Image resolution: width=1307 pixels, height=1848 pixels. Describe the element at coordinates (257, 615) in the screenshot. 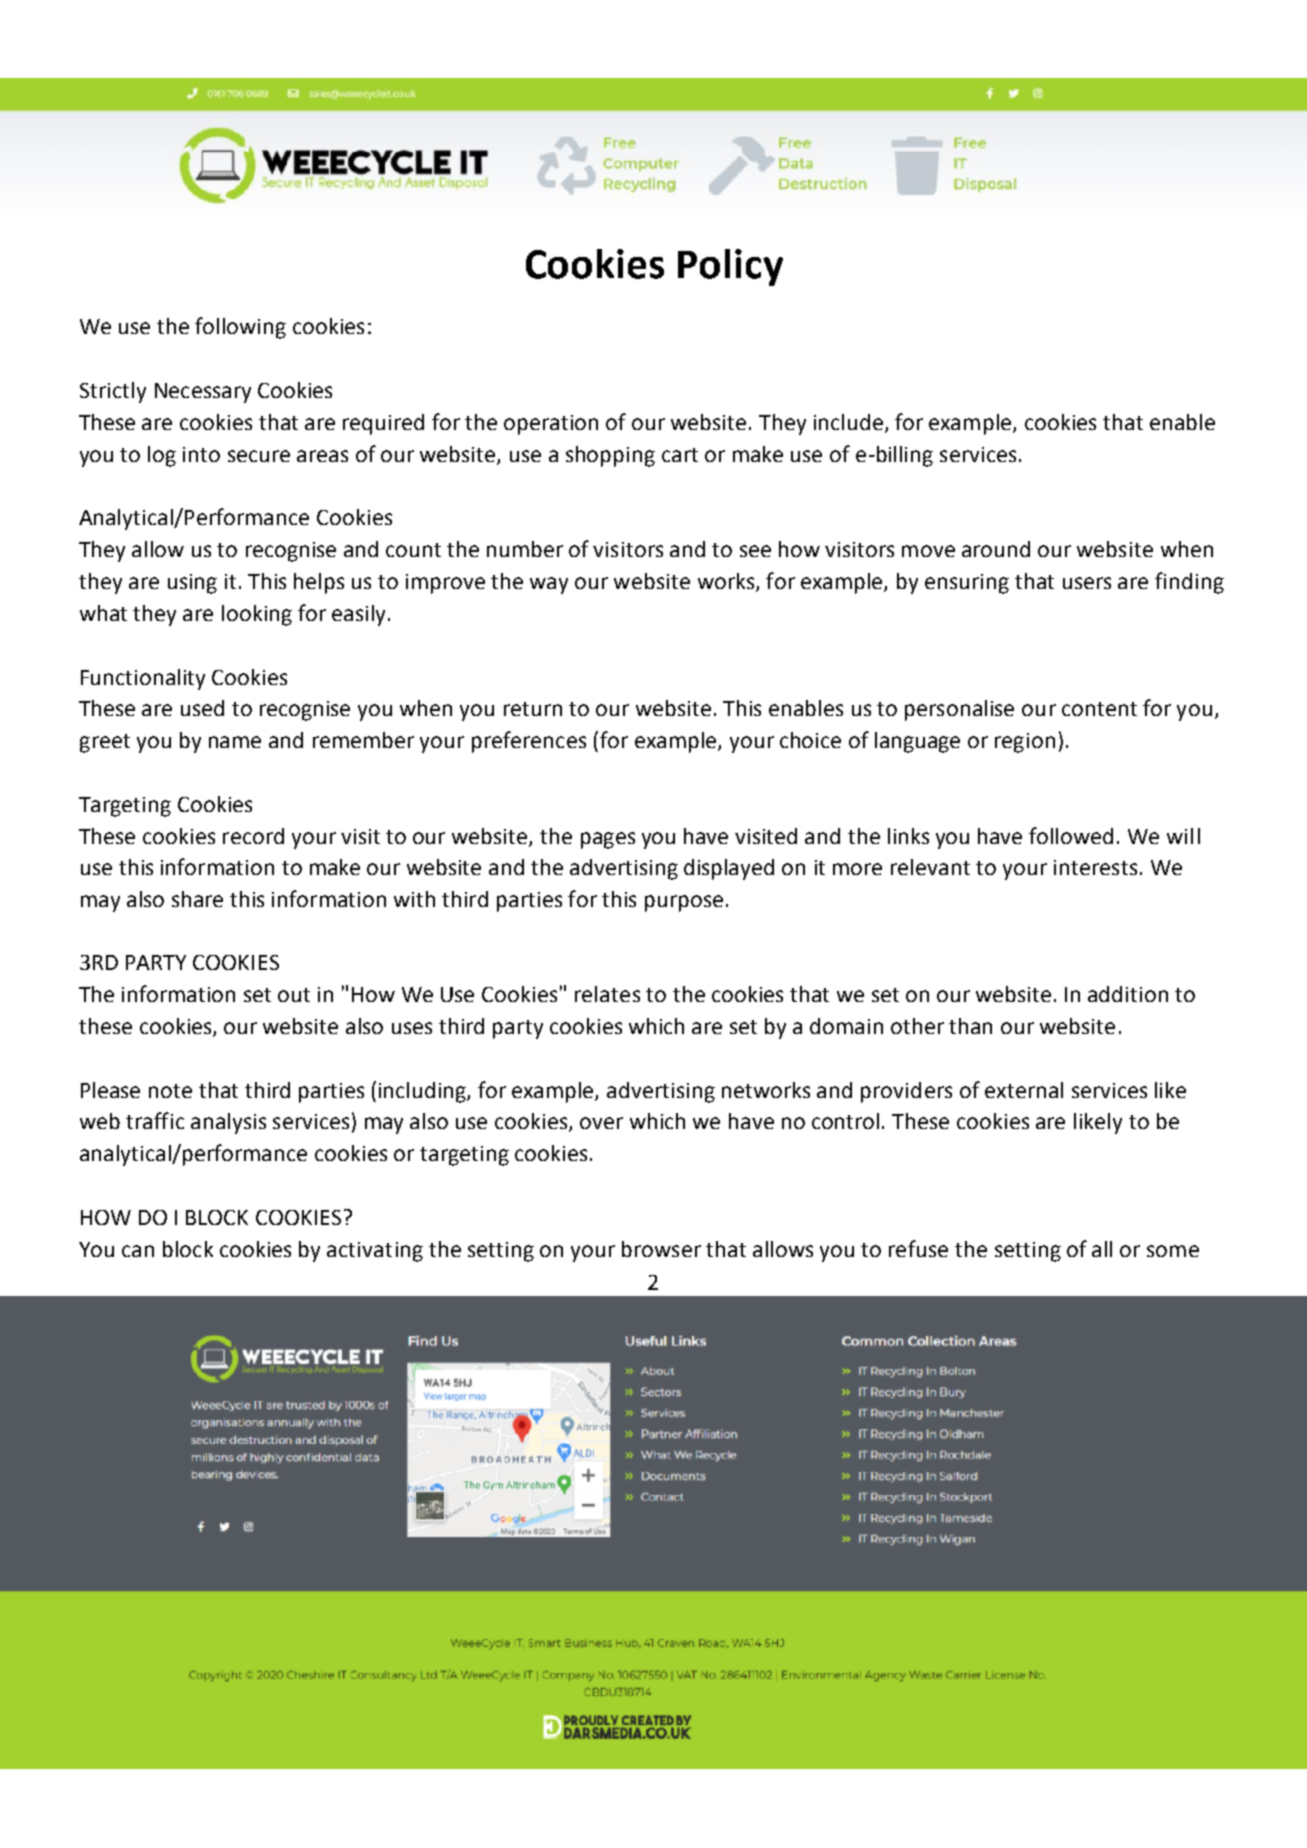

I see `looking` at that location.
